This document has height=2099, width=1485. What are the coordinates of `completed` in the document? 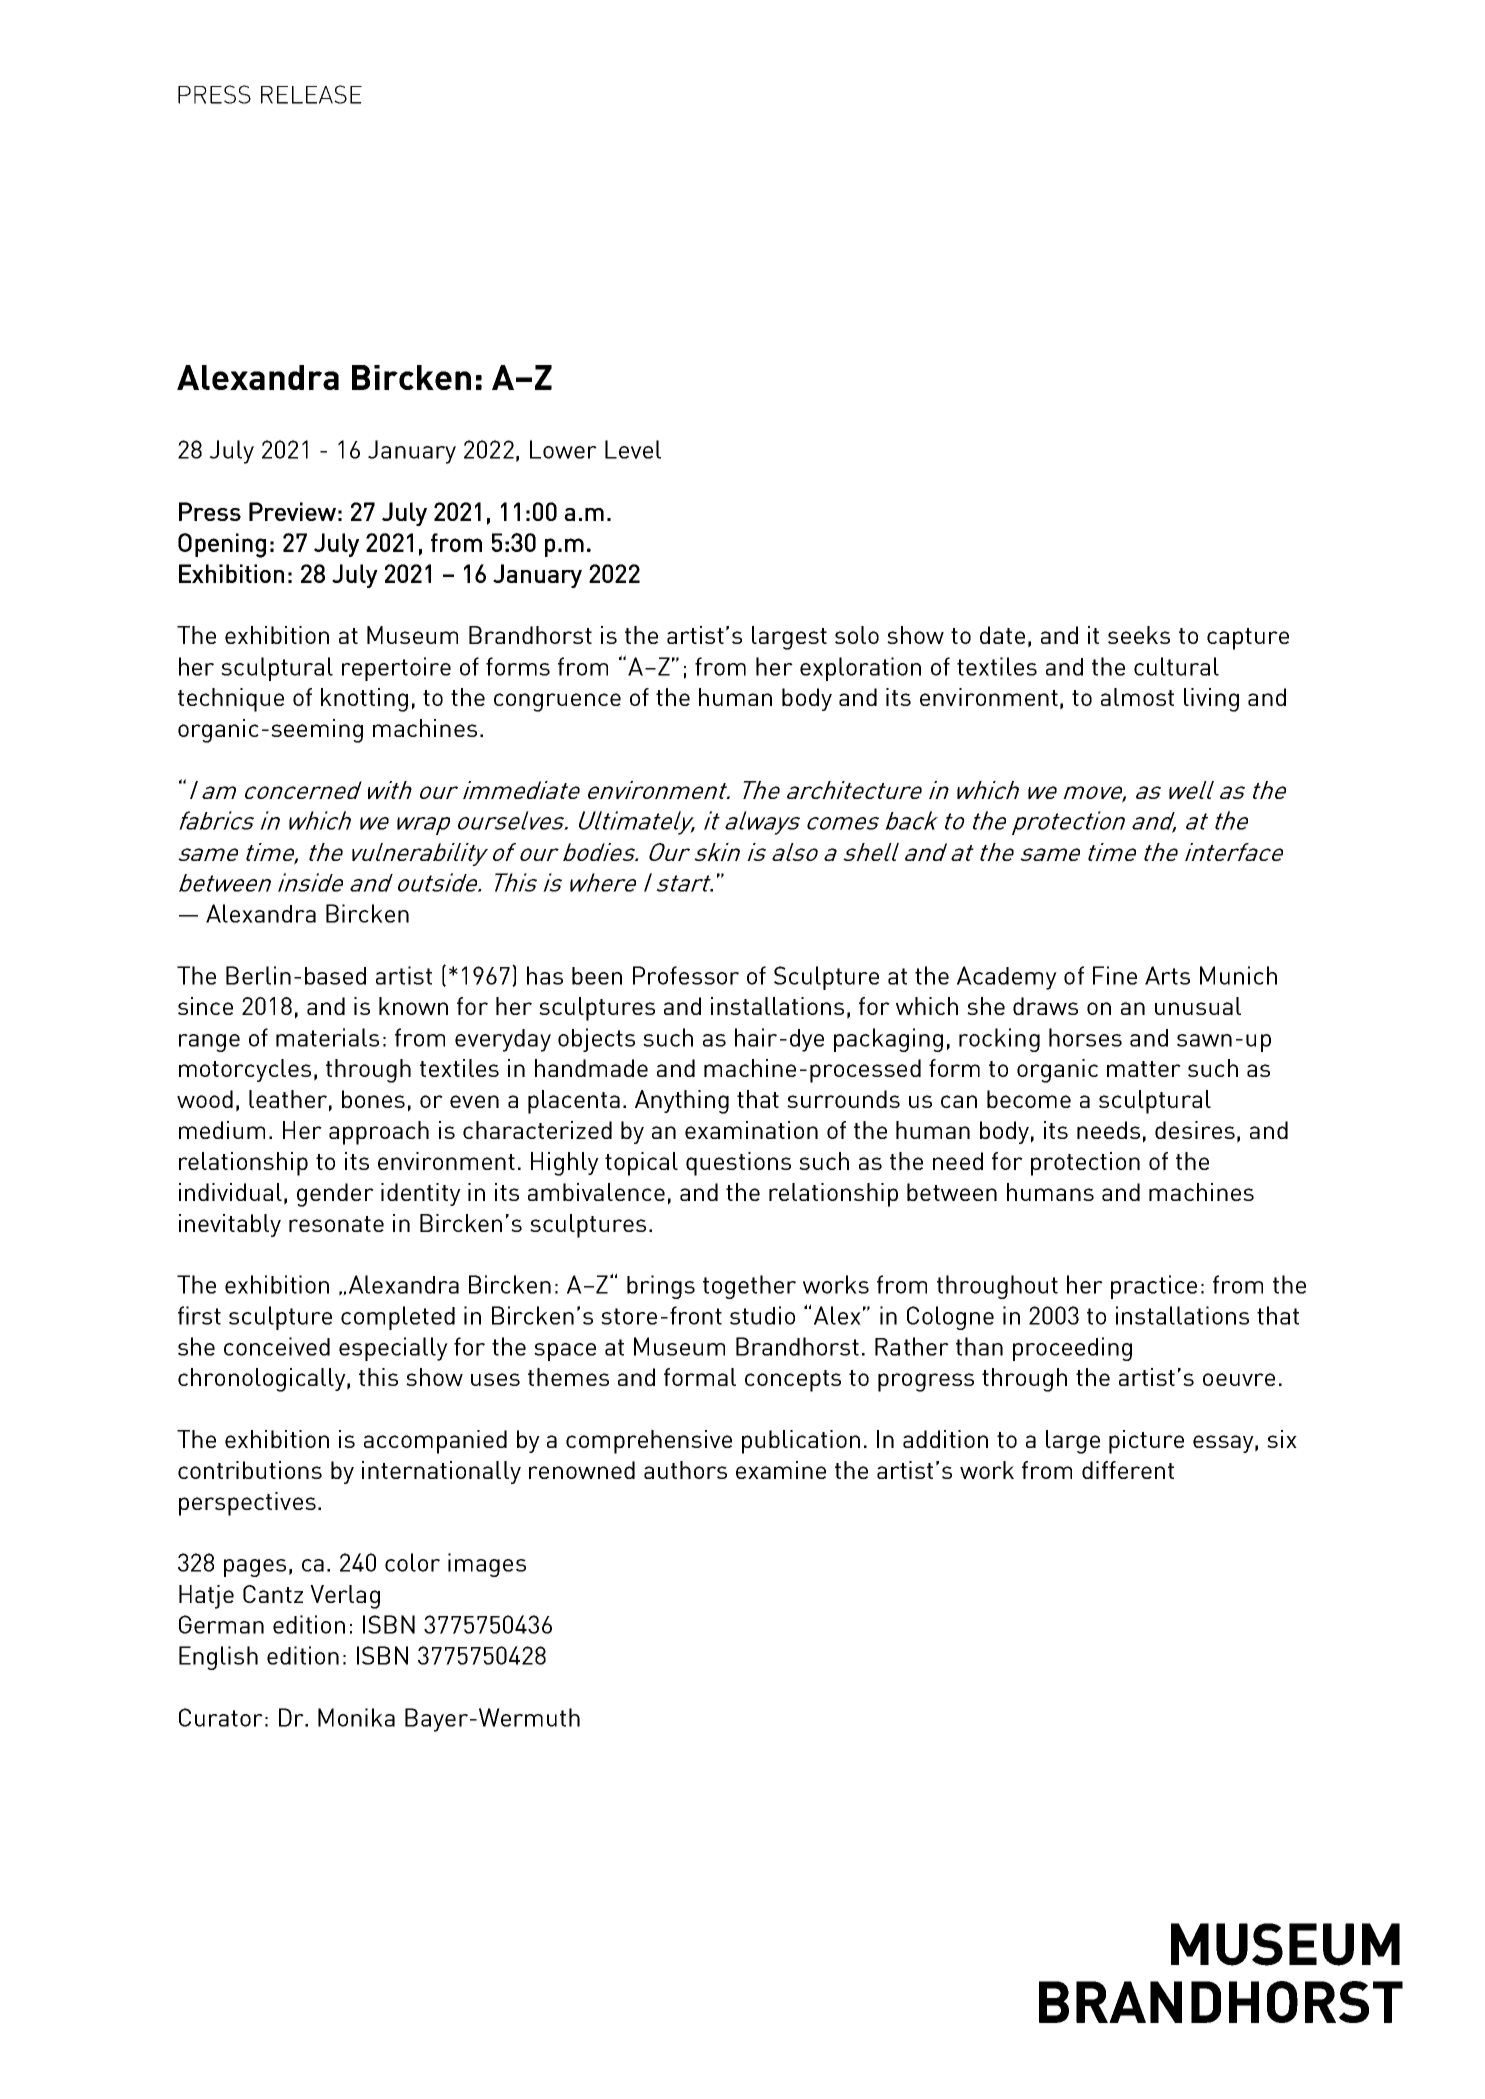 It's located at (398, 1318).
